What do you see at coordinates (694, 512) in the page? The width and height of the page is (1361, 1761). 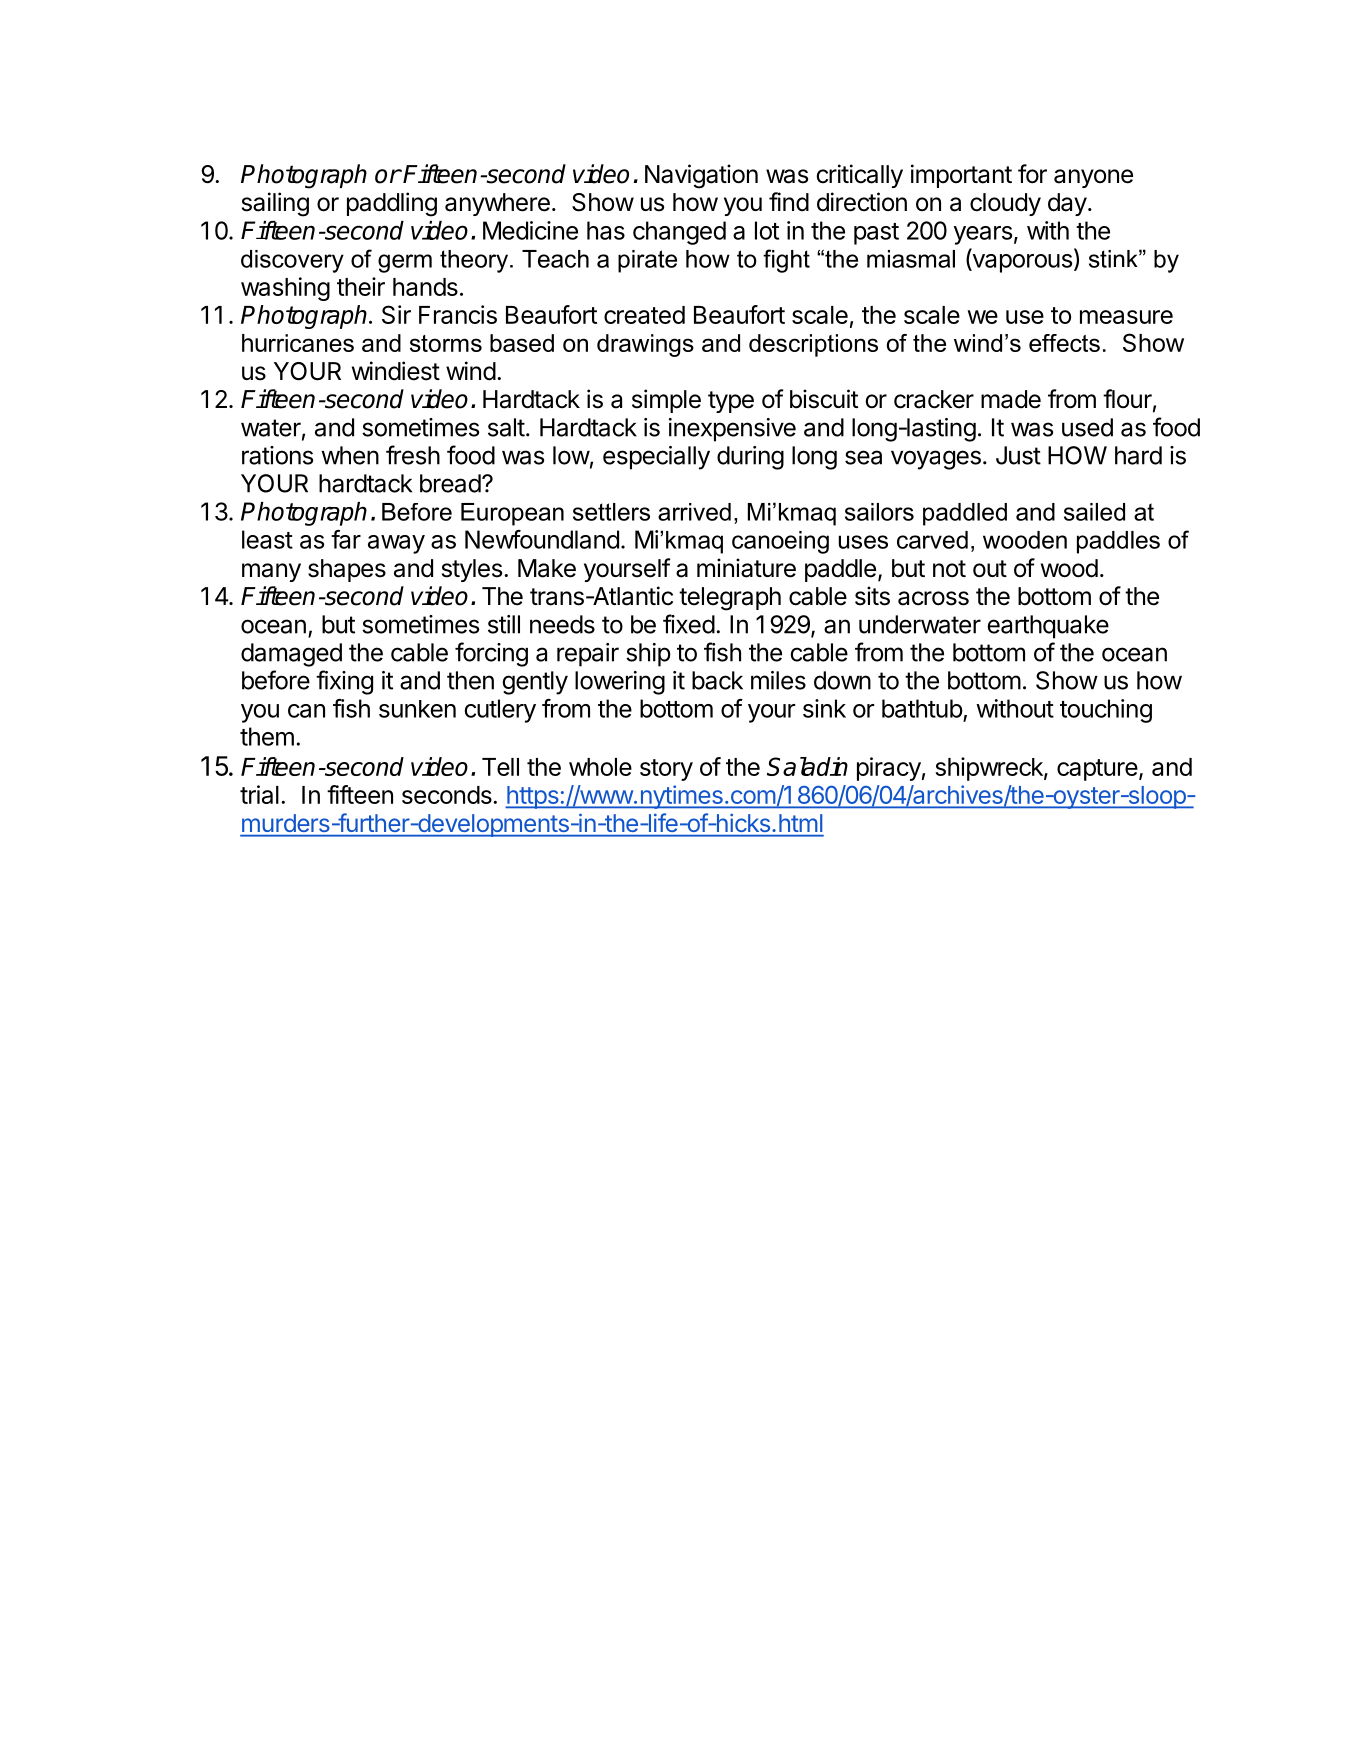 I see `arrived` at bounding box center [694, 512].
